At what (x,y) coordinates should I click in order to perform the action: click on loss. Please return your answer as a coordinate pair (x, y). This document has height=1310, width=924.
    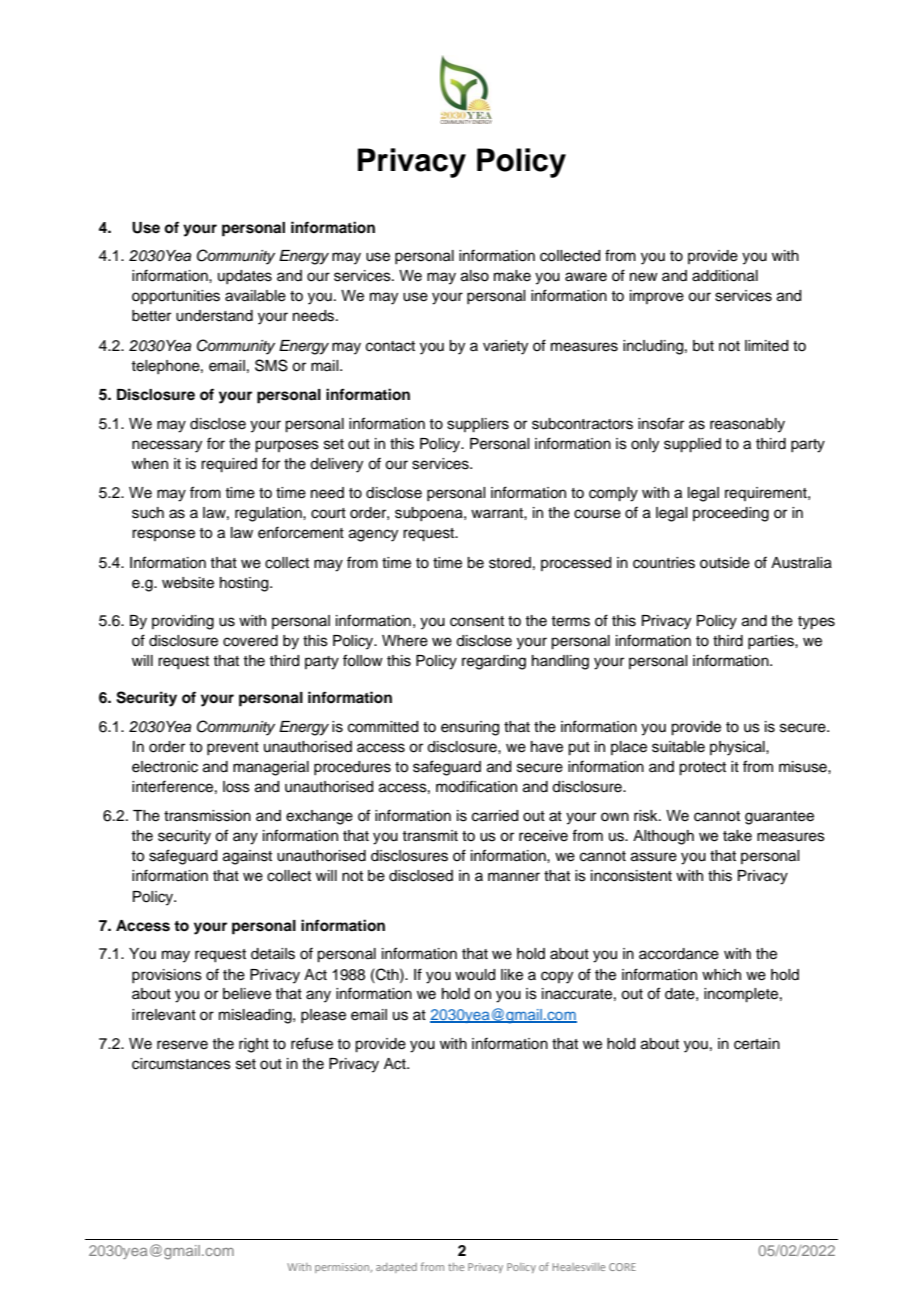
    Looking at the image, I should click on (236, 787).
